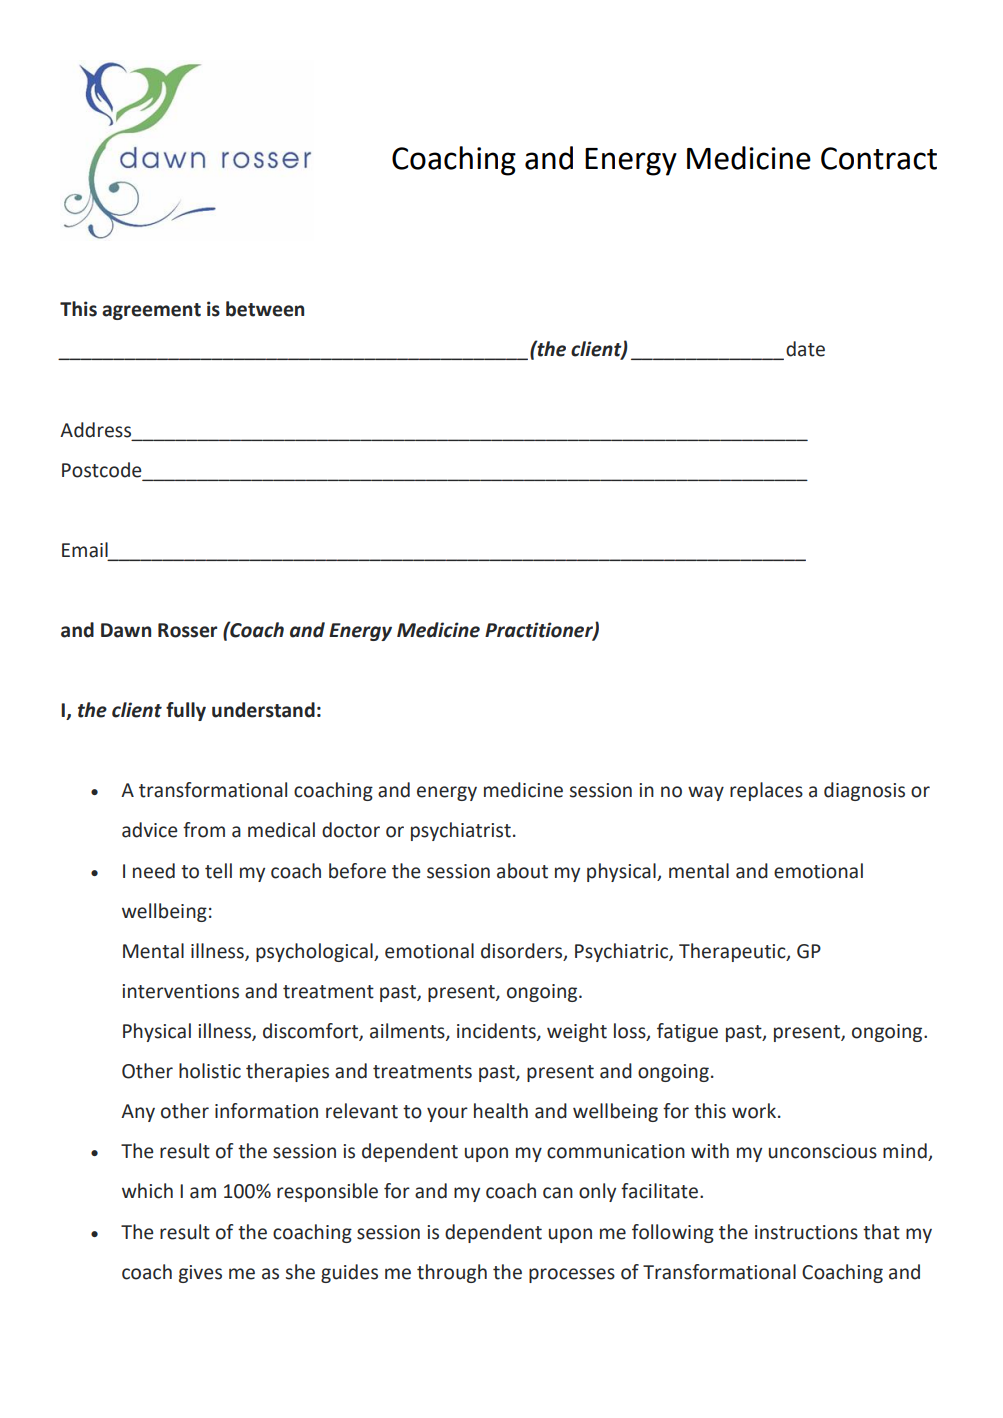 The height and width of the screenshot is (1418, 1003). What do you see at coordinates (151, 311) in the screenshot?
I see `agreement` at bounding box center [151, 311].
